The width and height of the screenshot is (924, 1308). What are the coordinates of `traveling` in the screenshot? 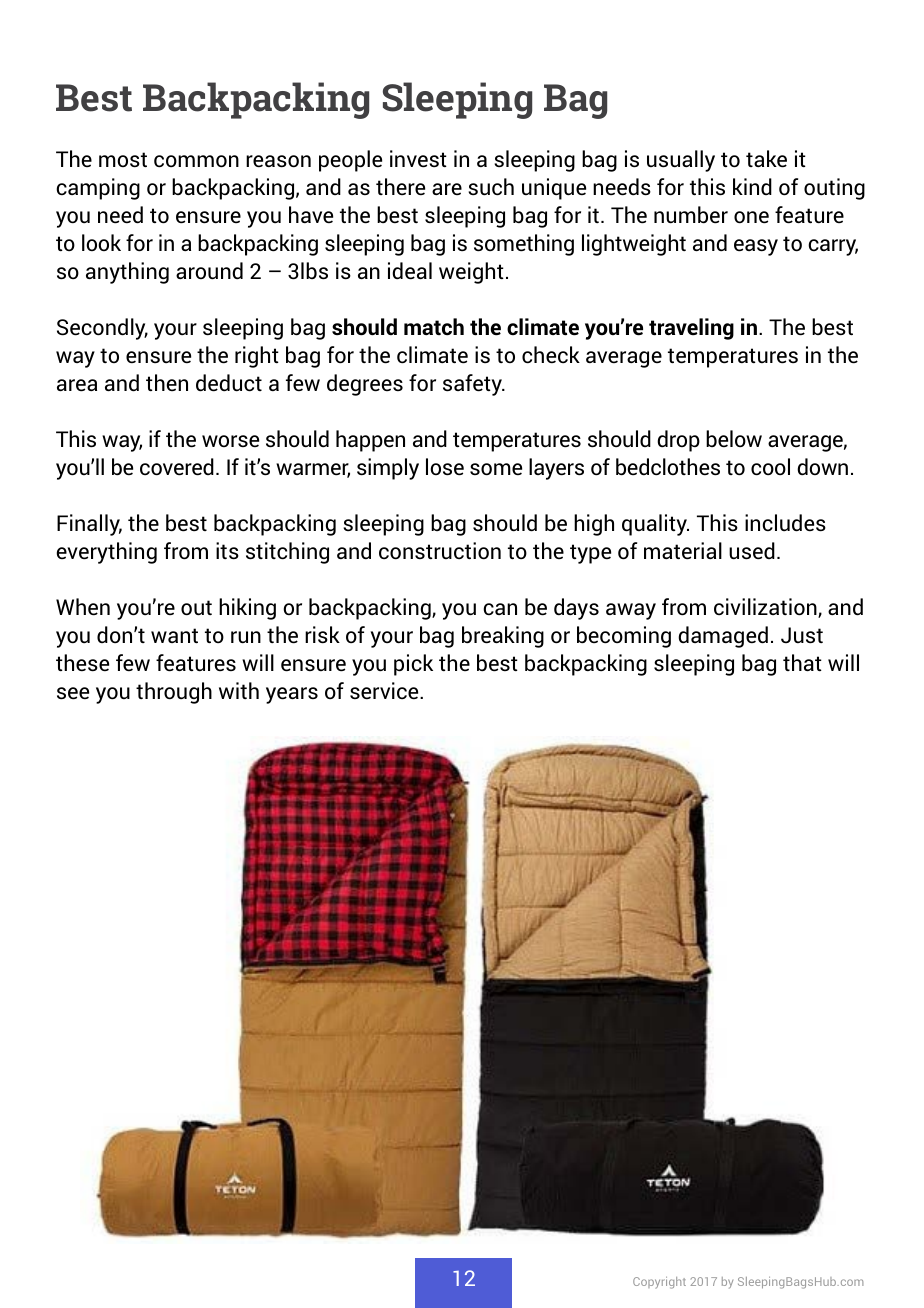 It's located at (691, 329).
